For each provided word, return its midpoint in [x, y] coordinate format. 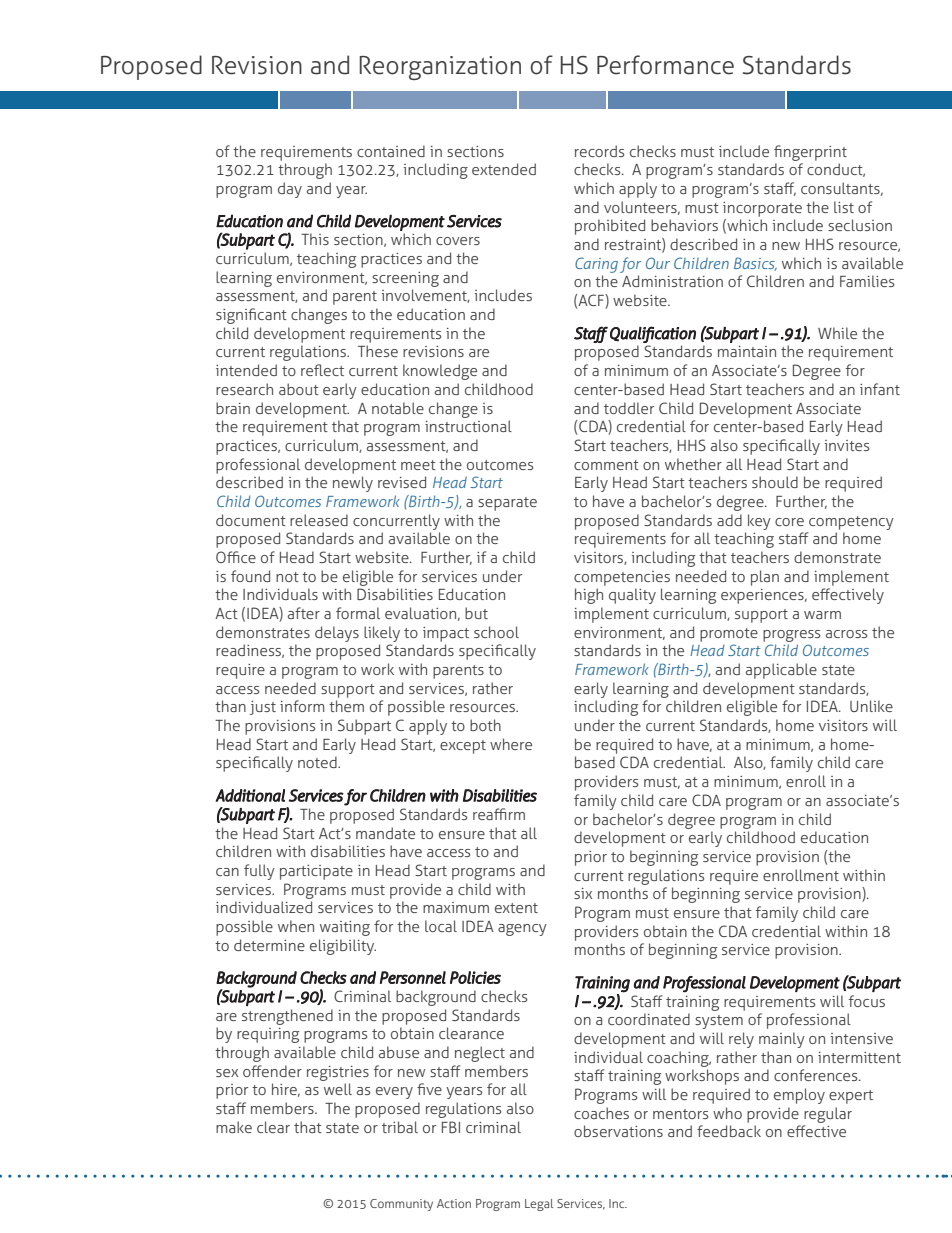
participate [316, 872]
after [304, 613]
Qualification [653, 334]
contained [391, 151]
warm [822, 615]
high [589, 596]
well [338, 1089]
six [583, 893]
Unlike [871, 706]
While [837, 333]
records [599, 151]
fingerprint [810, 153]
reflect [322, 370]
